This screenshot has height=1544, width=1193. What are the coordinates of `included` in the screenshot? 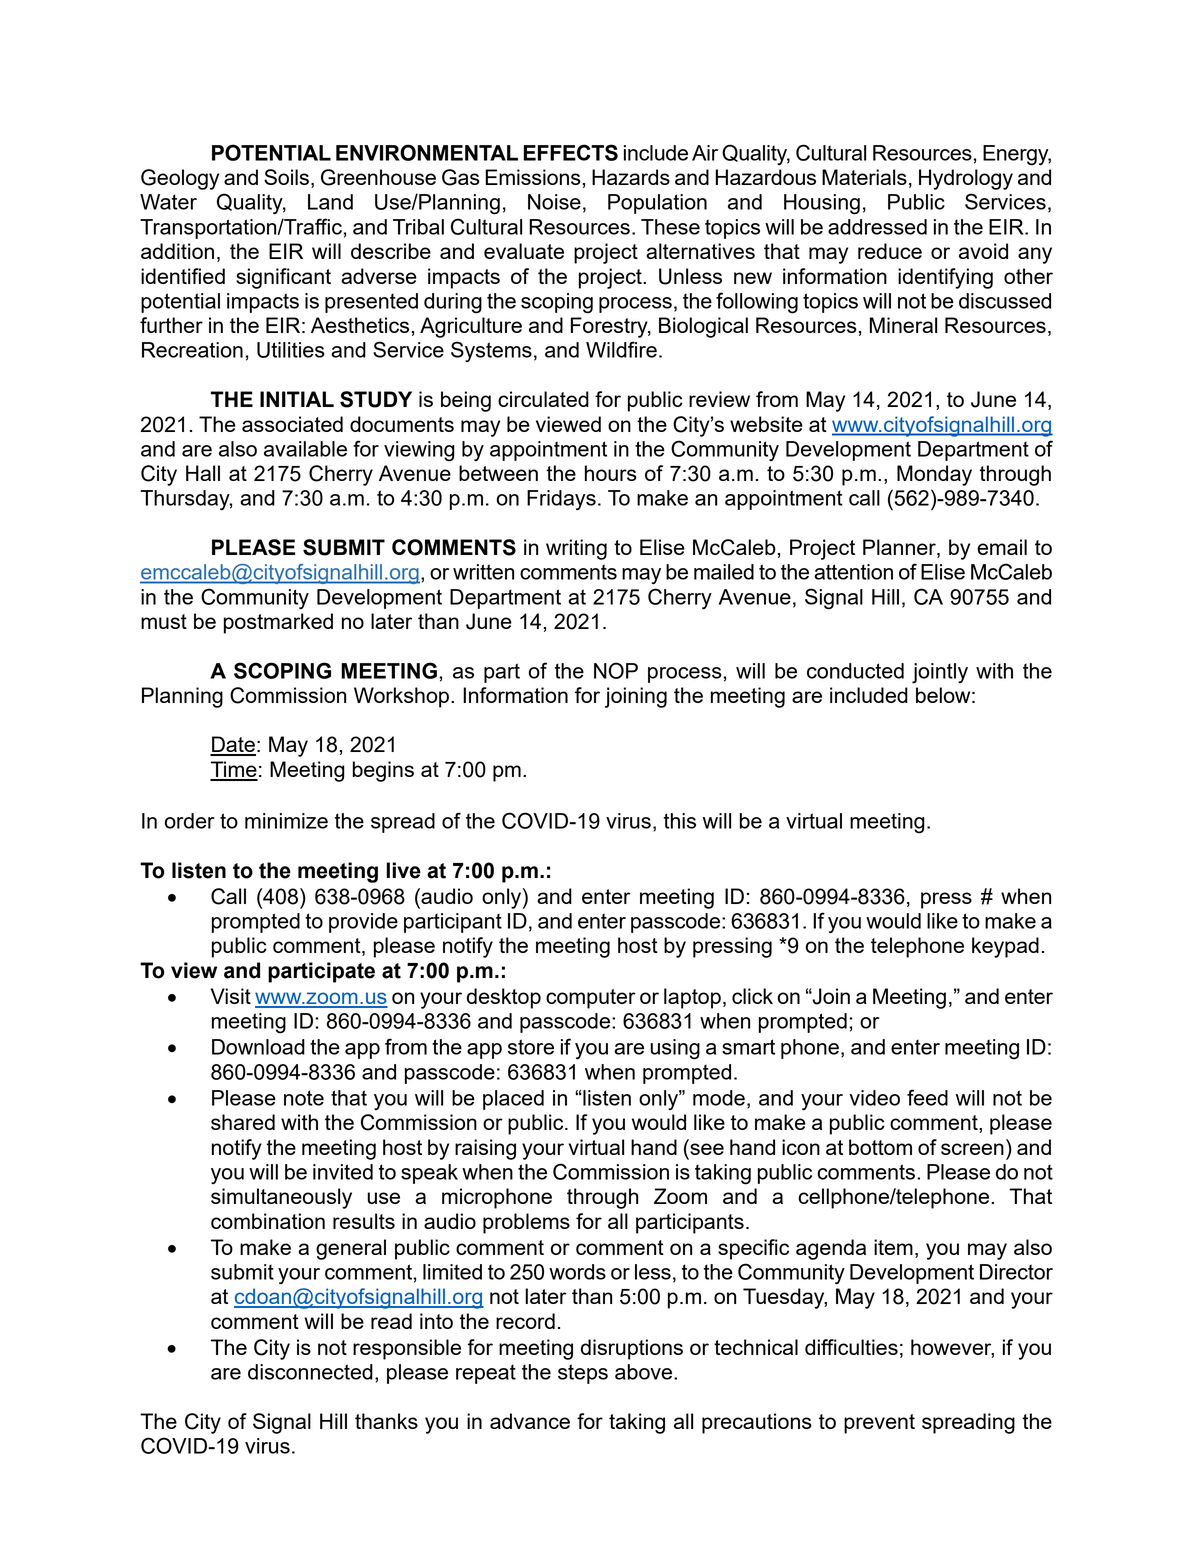 It's located at (869, 695).
